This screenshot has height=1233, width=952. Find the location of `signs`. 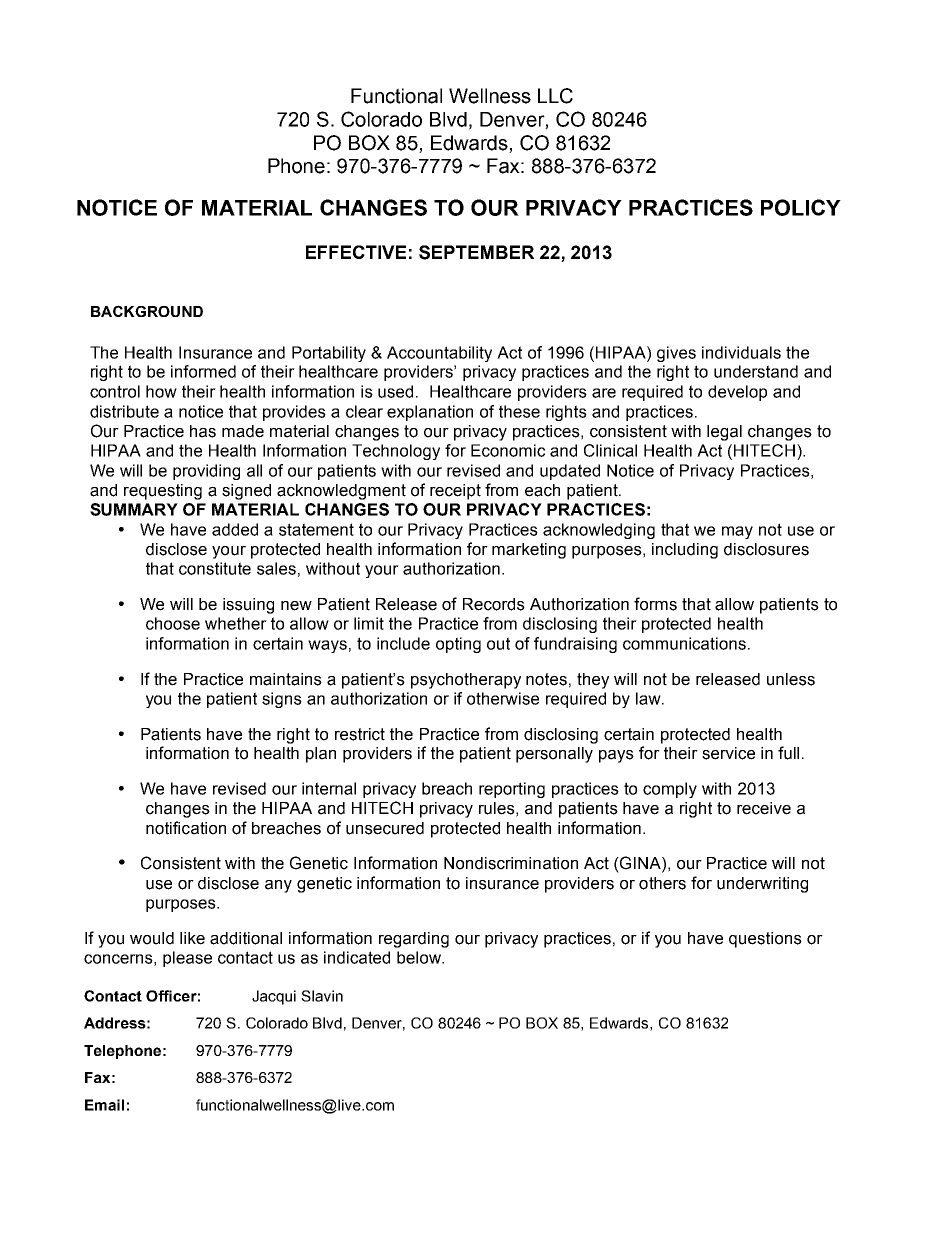

signs is located at coordinates (282, 700).
